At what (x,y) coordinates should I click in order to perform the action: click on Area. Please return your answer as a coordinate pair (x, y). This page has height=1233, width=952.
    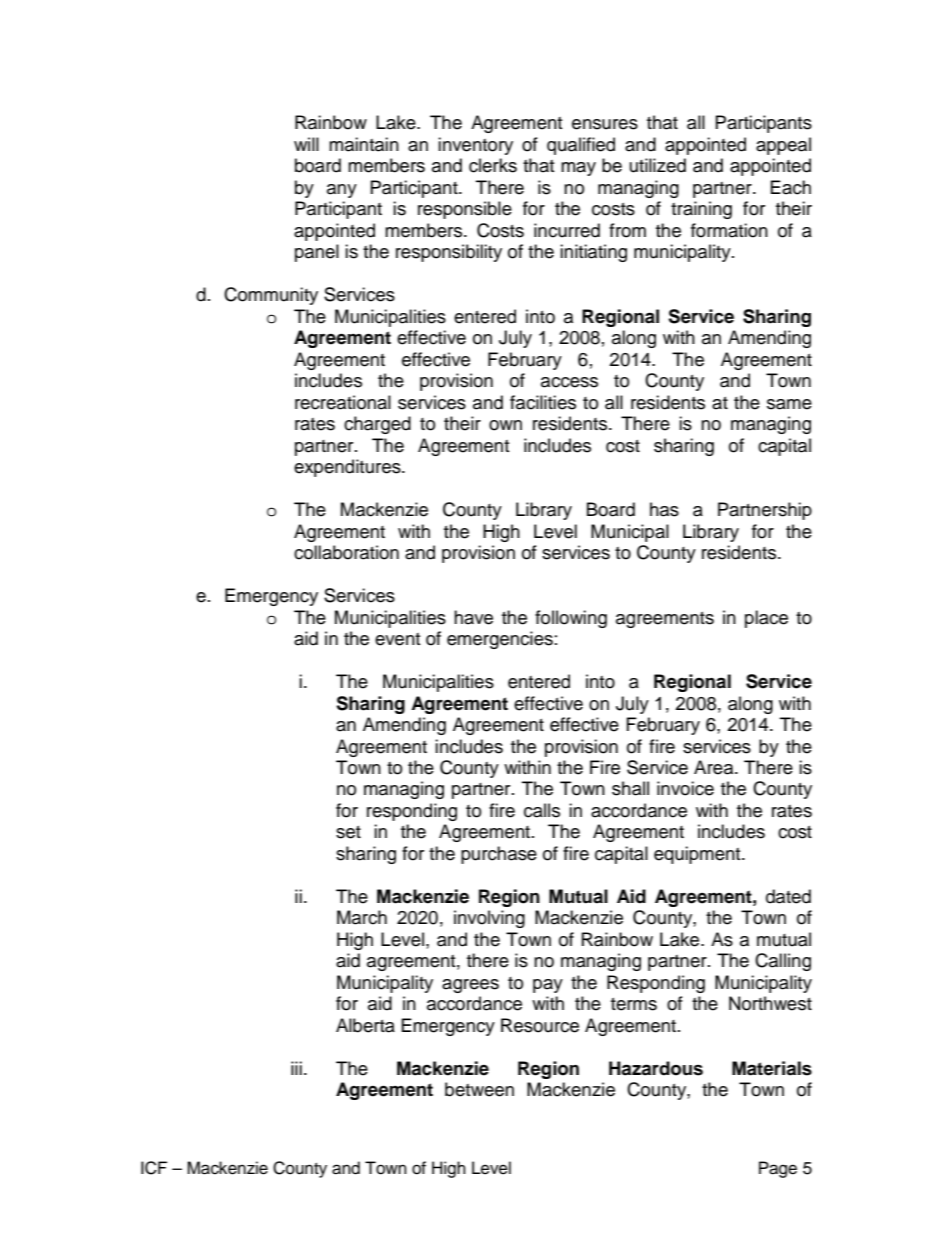
    Looking at the image, I should click on (715, 767).
